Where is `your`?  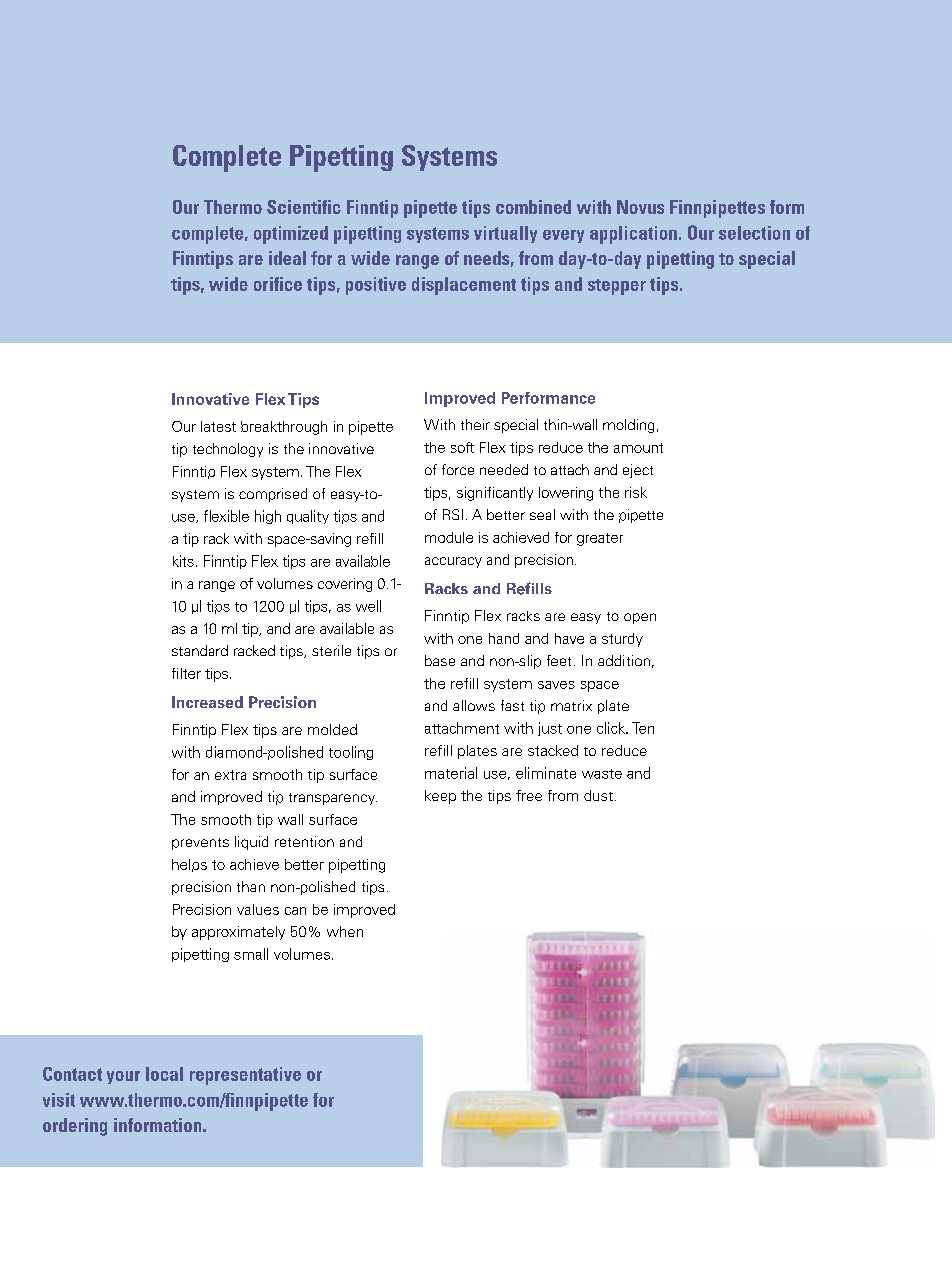 your is located at coordinates (123, 1077).
